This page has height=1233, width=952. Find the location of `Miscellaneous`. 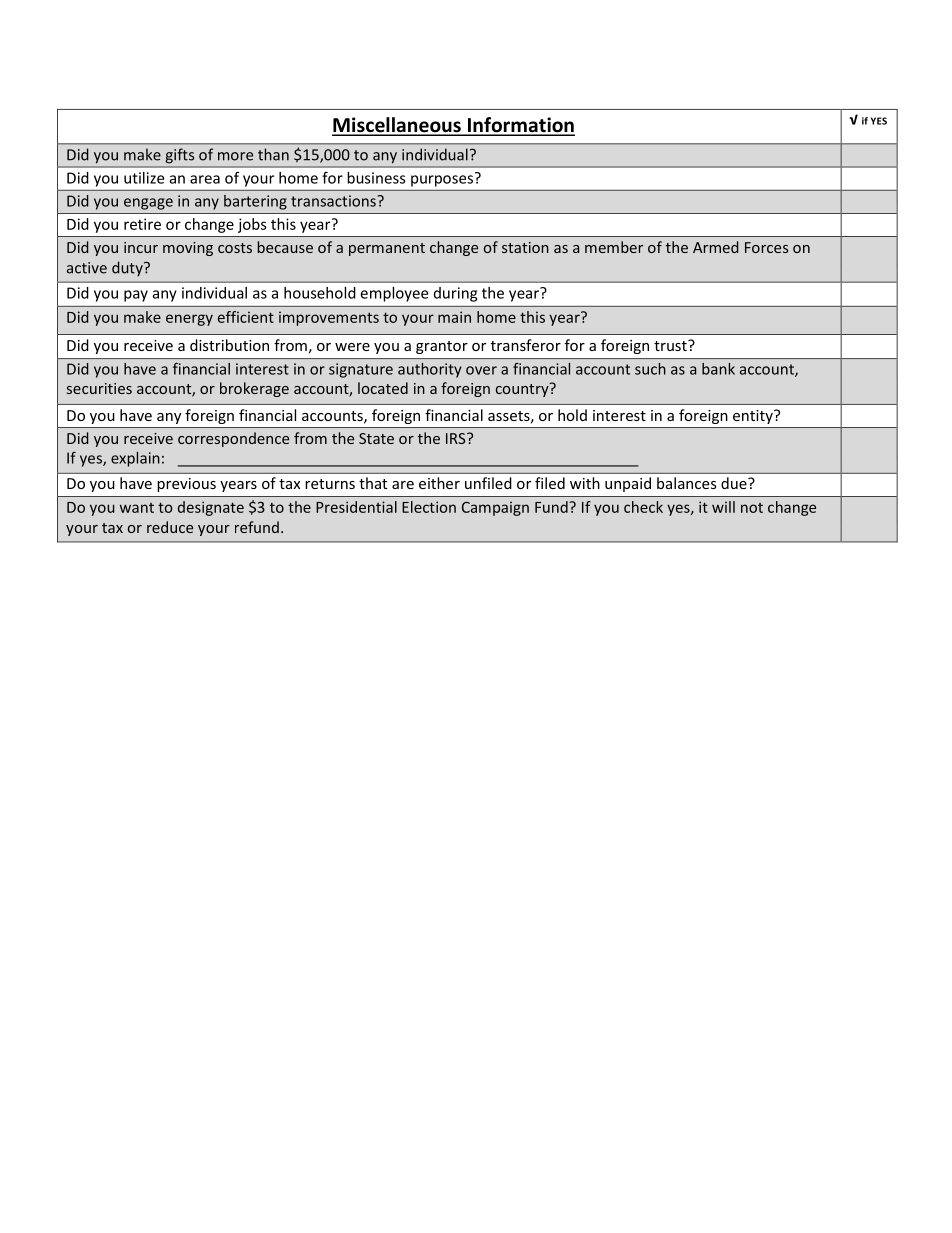

Miscellaneous is located at coordinates (397, 126).
